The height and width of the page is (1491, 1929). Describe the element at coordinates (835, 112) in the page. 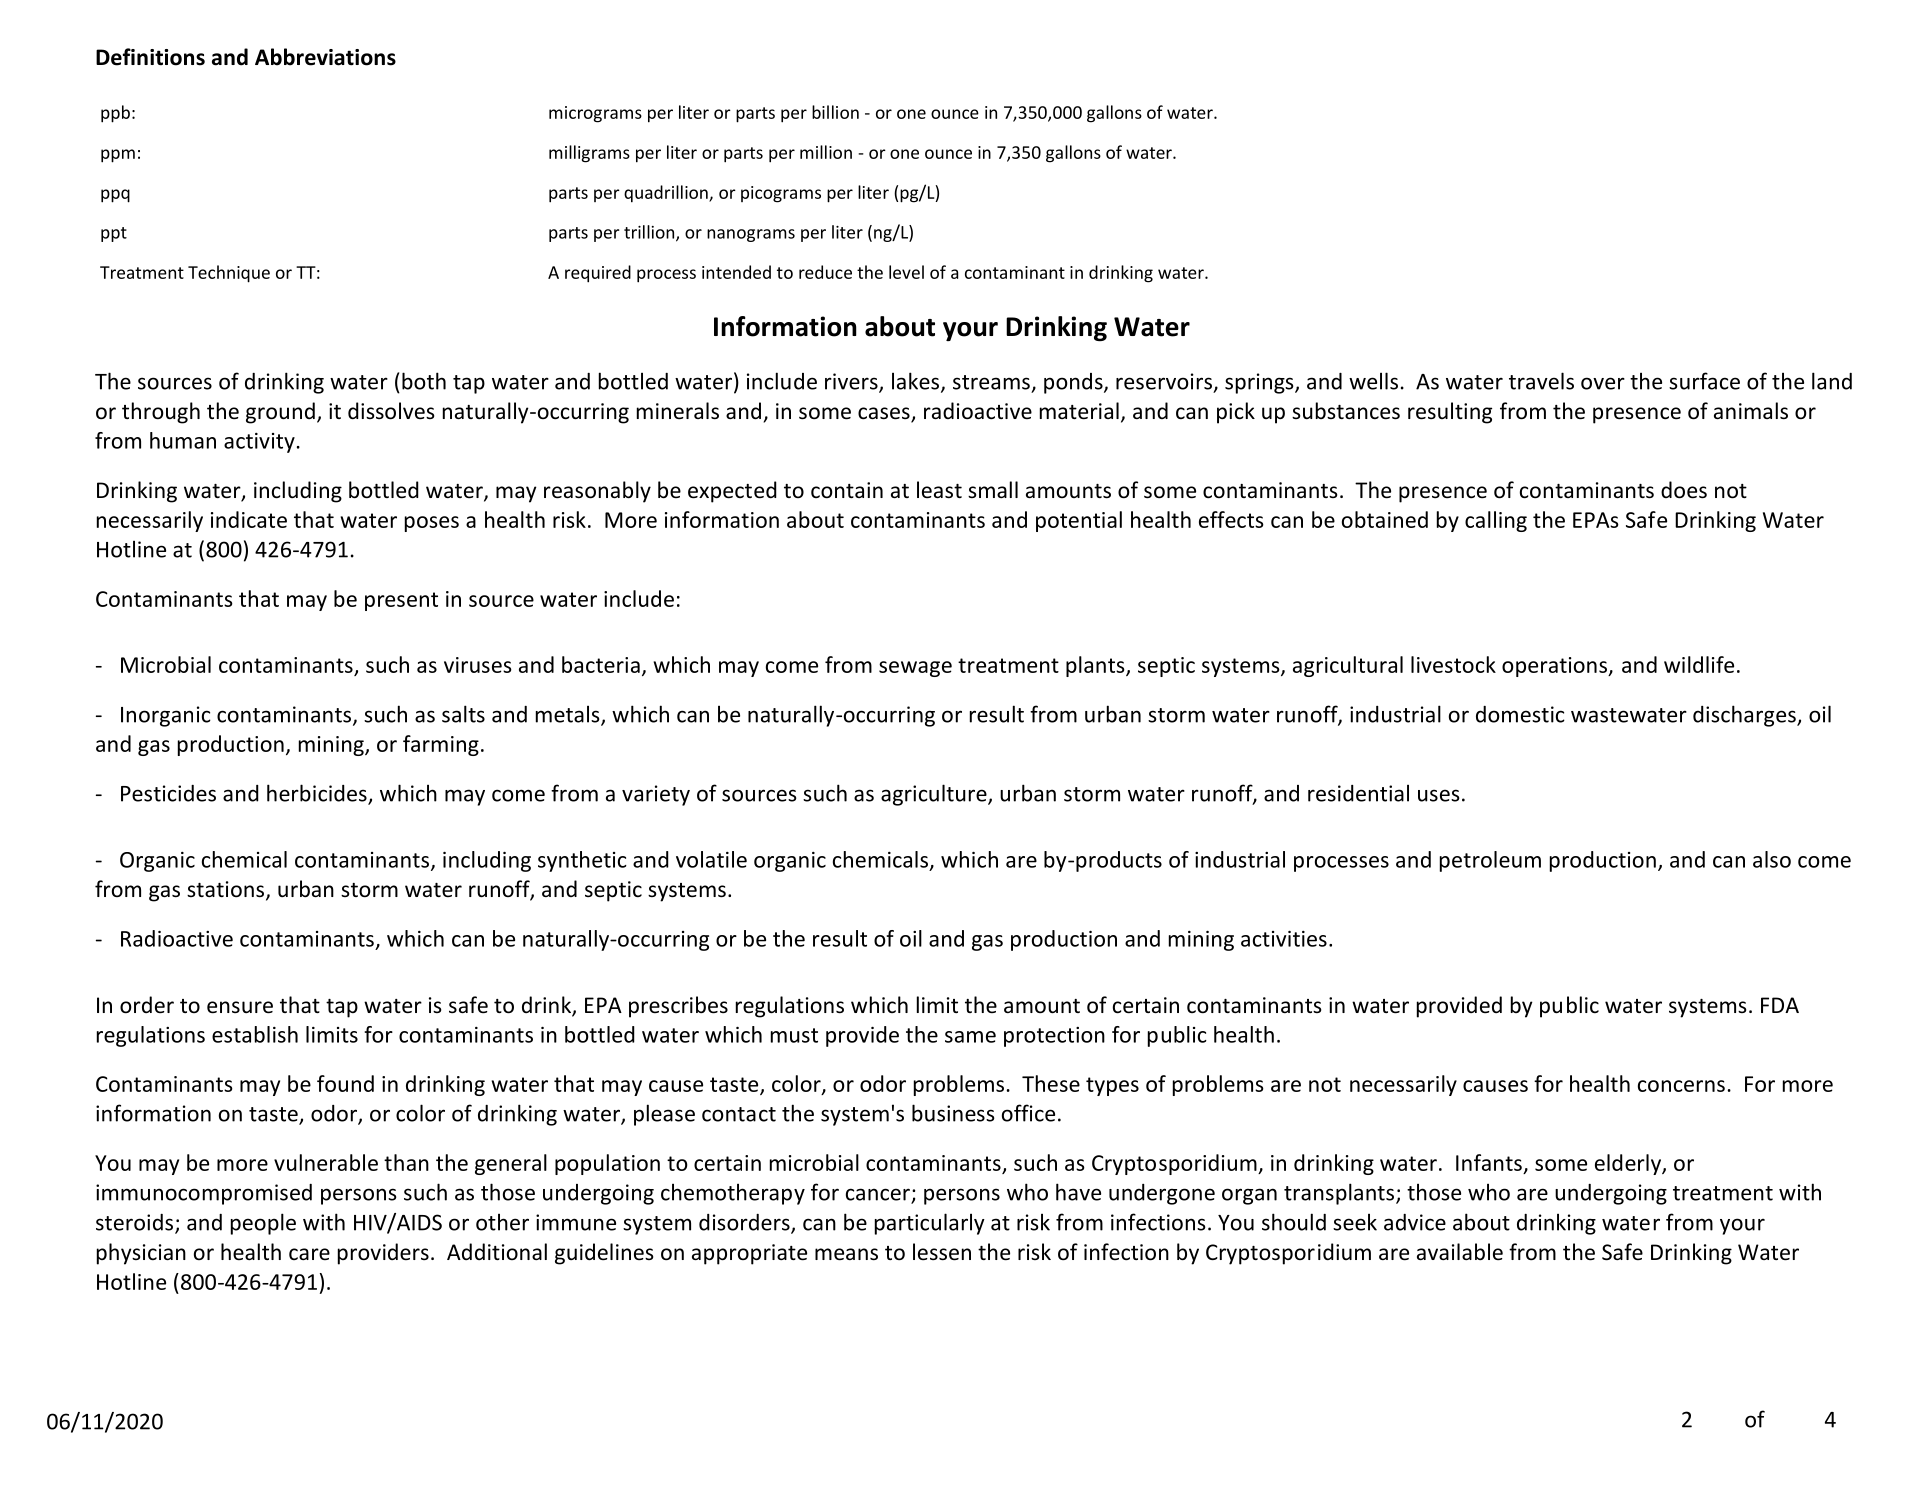

I see `billion` at that location.
